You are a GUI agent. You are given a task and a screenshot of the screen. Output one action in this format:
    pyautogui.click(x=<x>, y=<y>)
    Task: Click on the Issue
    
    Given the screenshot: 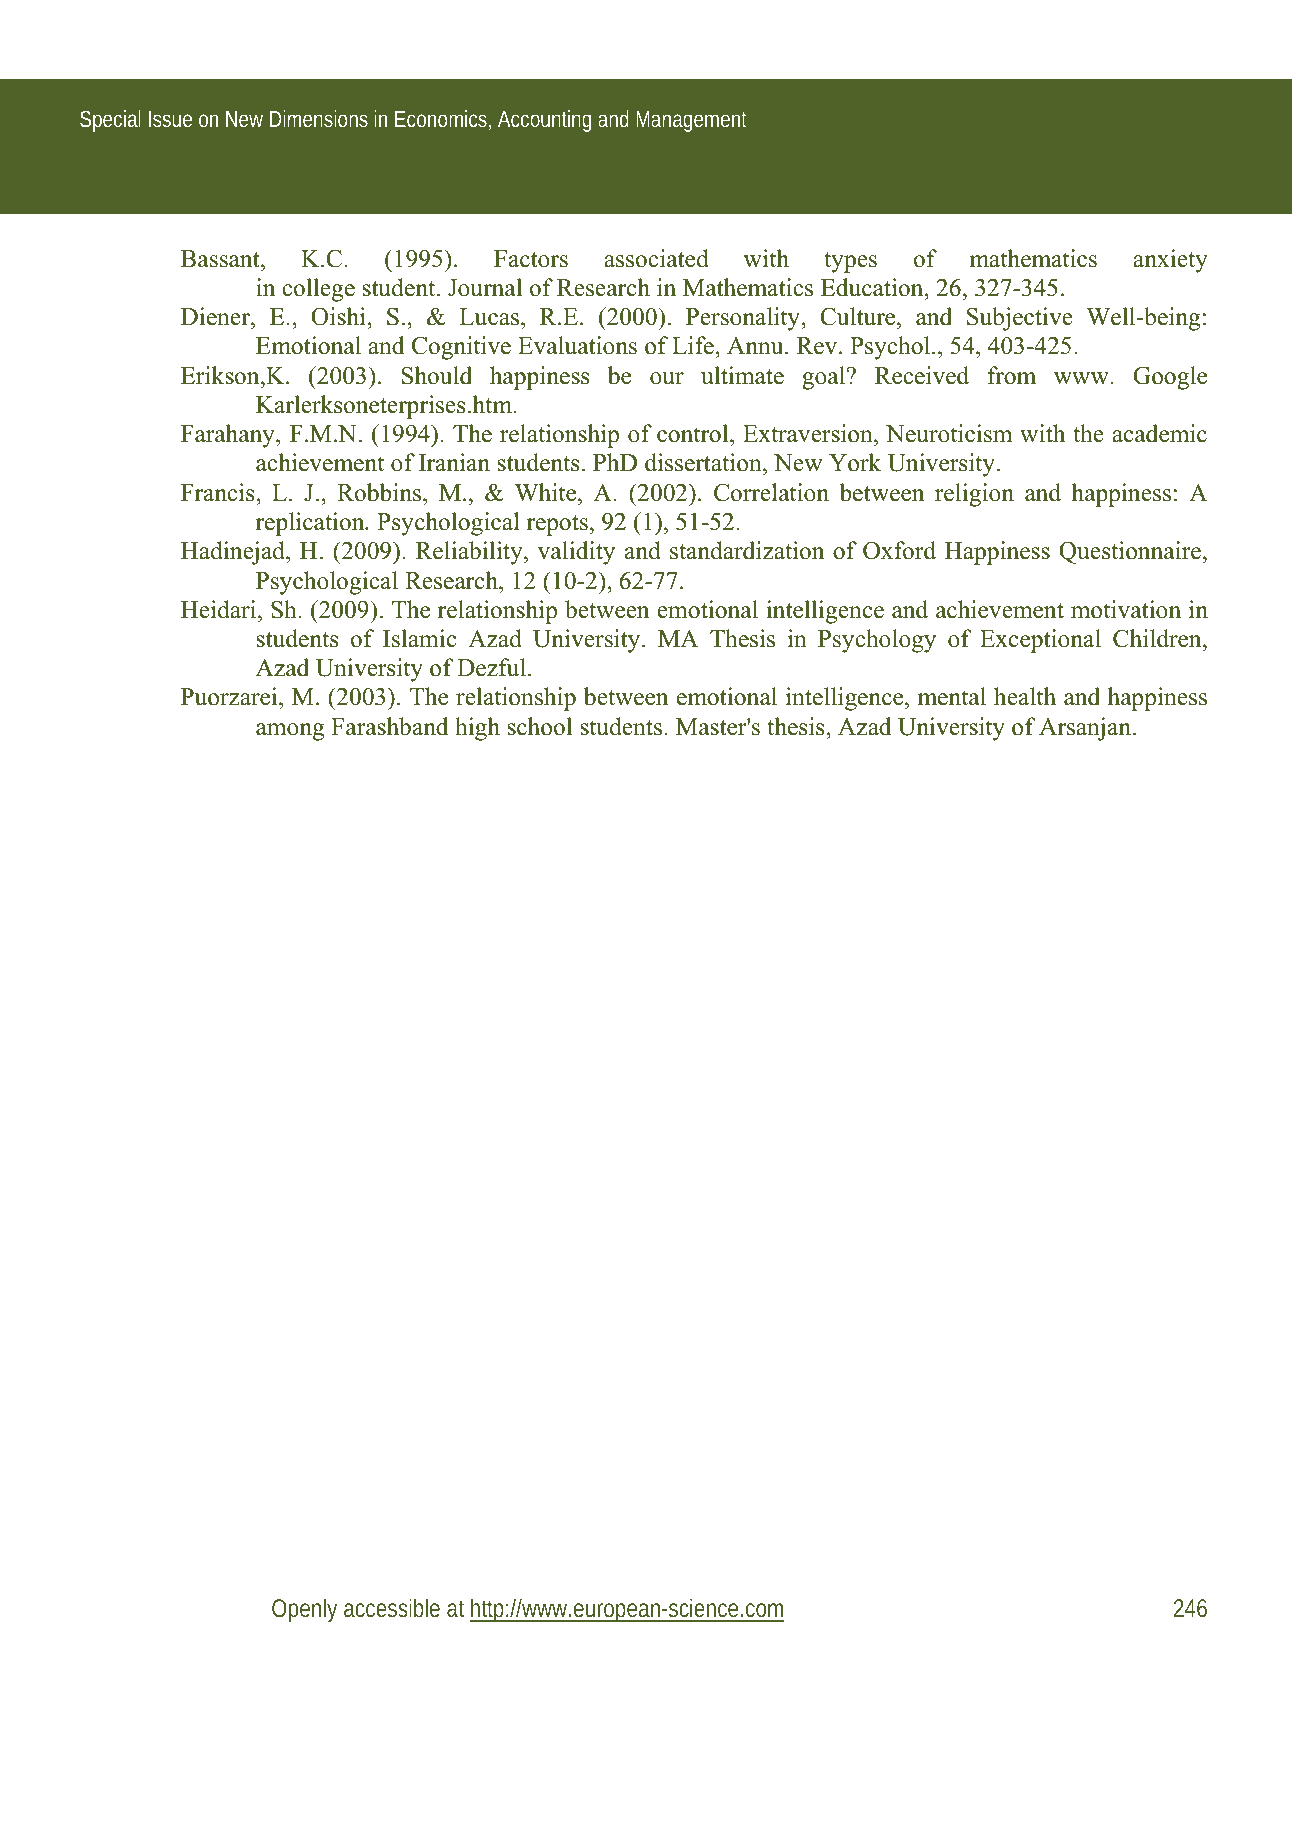 What is the action you would take?
    pyautogui.click(x=170, y=119)
